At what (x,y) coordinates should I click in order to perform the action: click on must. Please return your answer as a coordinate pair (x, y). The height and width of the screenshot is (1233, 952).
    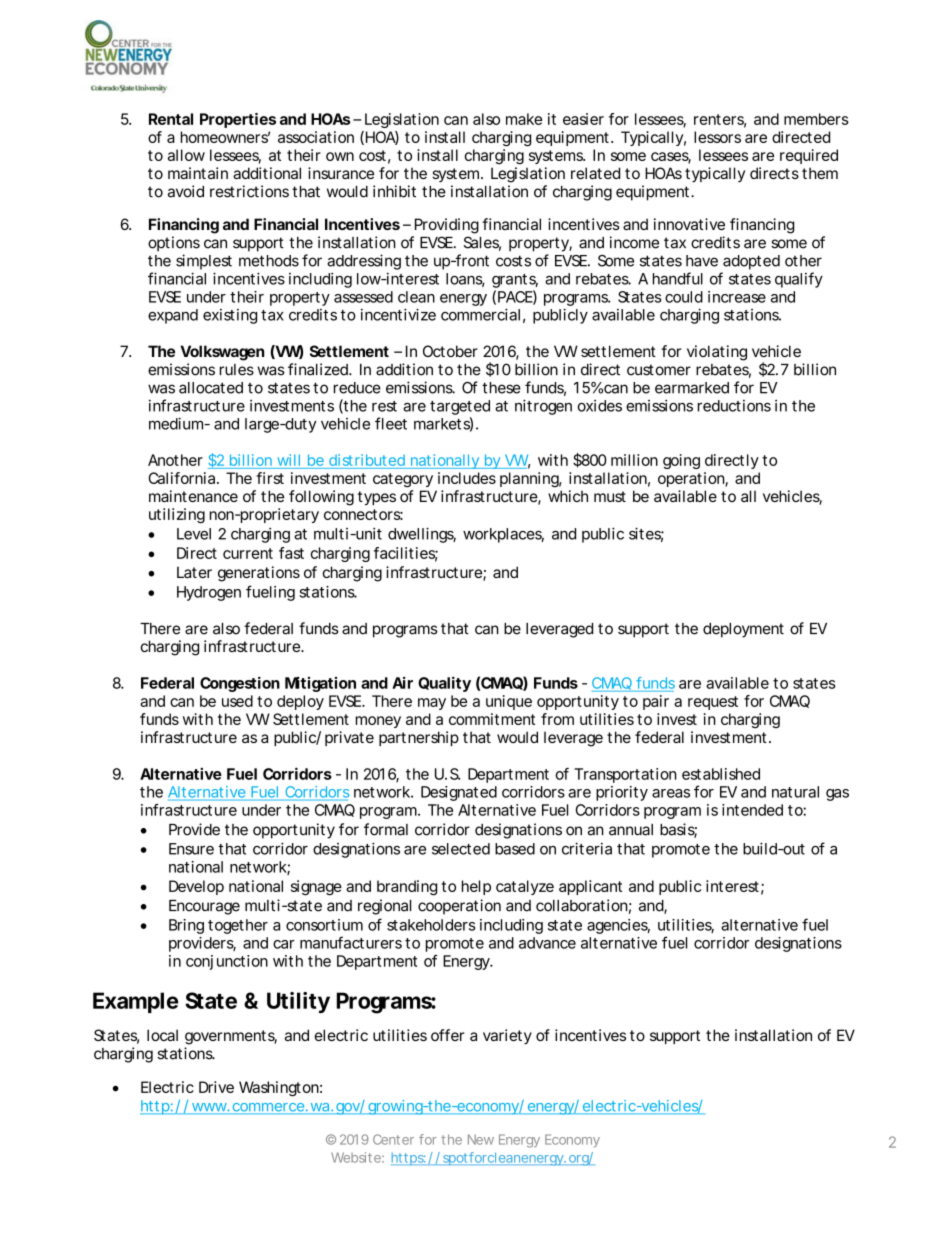
    Looking at the image, I should click on (610, 496).
